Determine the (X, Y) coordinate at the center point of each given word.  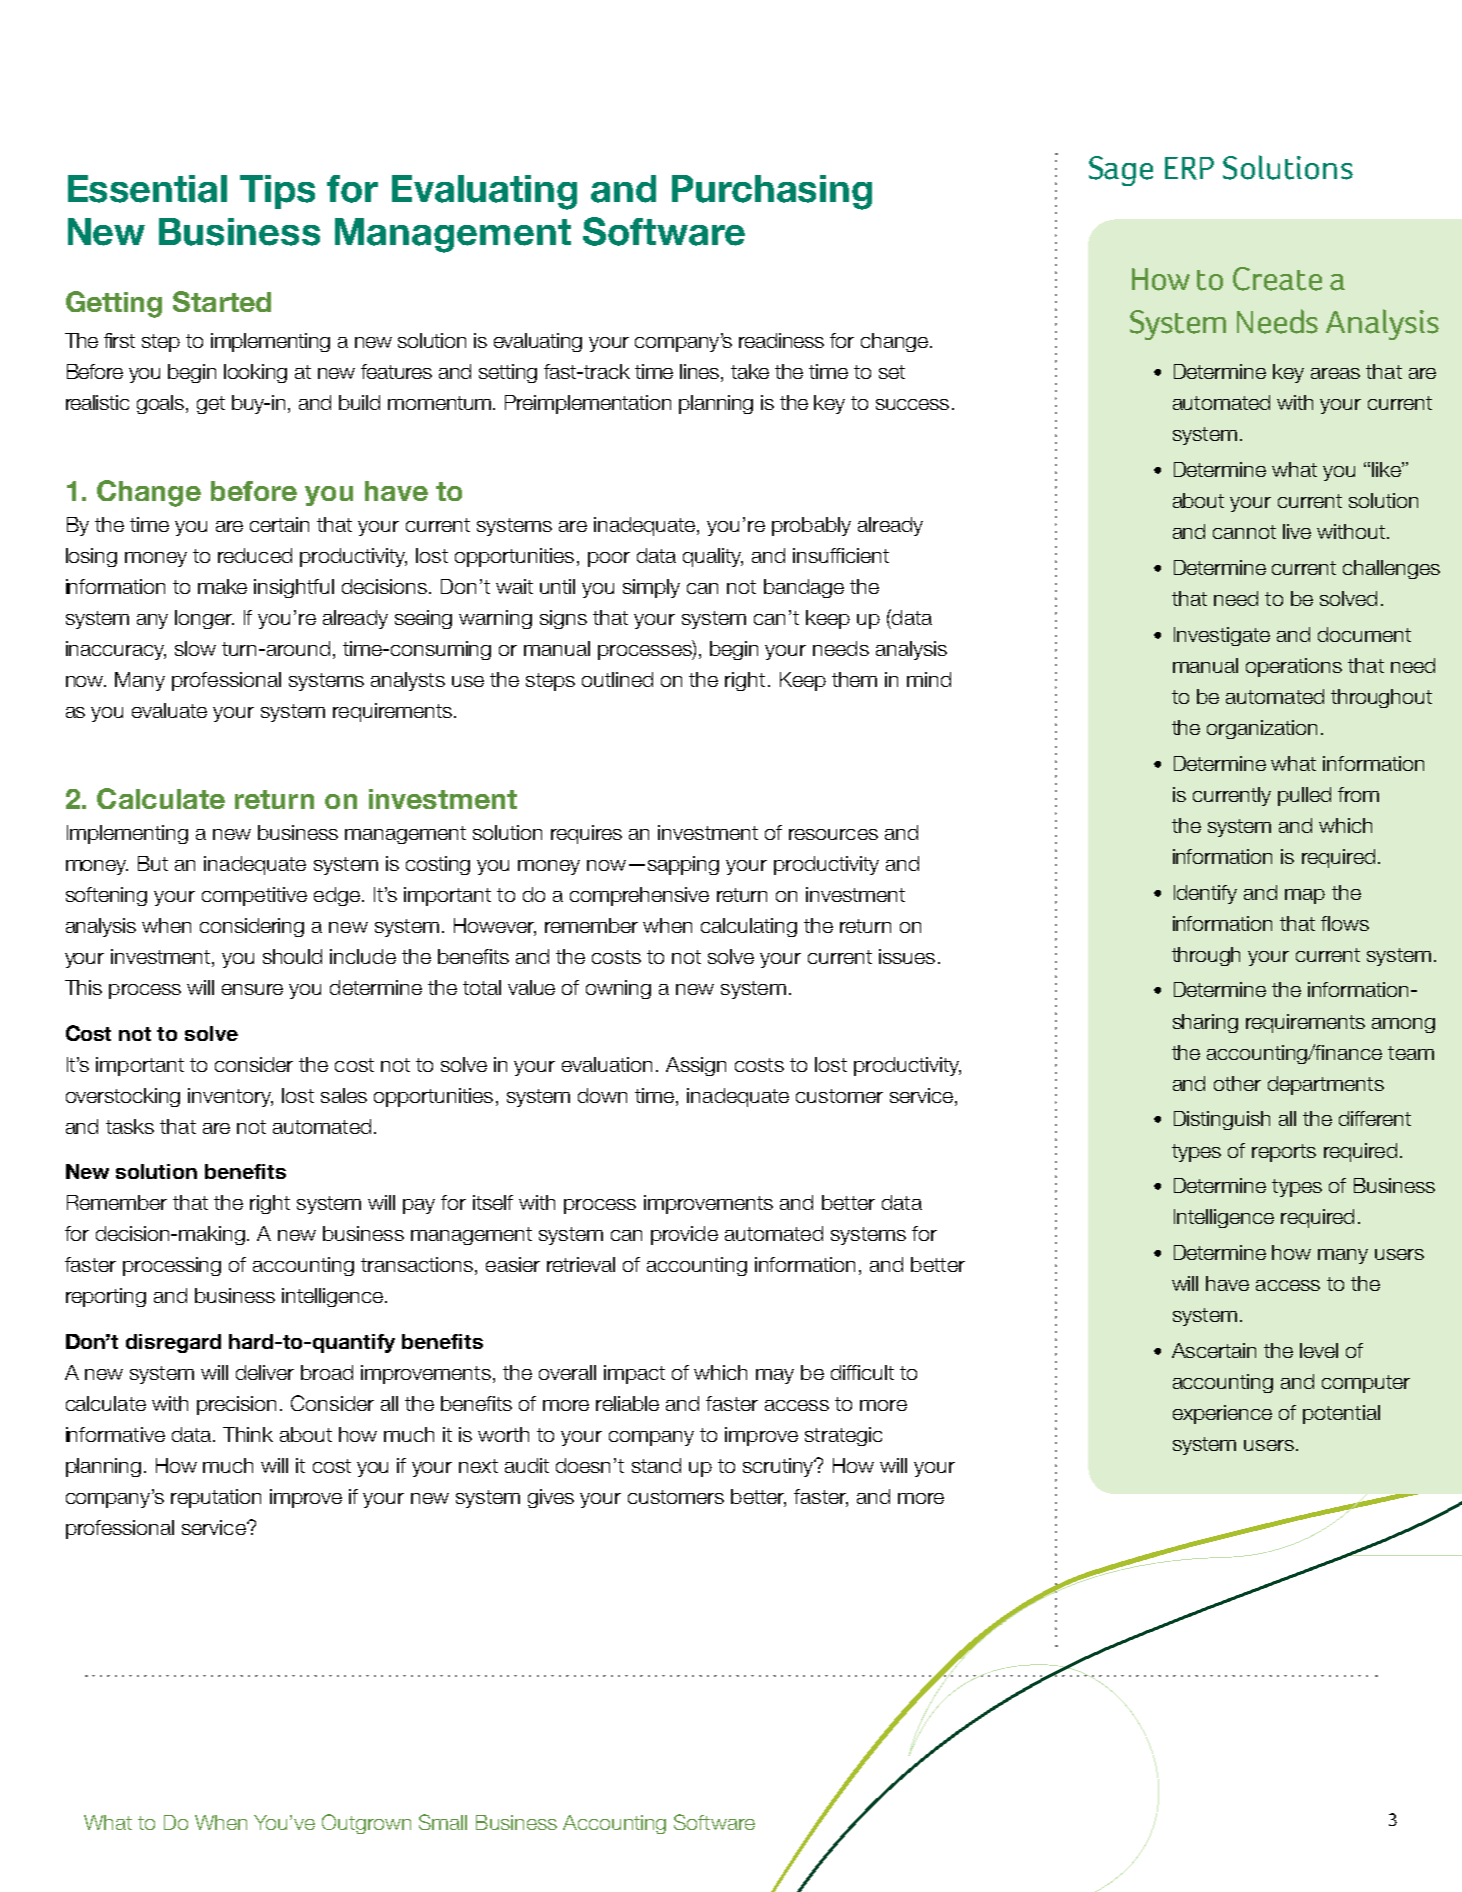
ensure (252, 989)
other (1237, 1083)
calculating (749, 927)
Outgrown (366, 1824)
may (775, 1376)
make (222, 586)
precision (236, 1405)
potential (1341, 1414)
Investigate (1222, 636)
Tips (277, 192)
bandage (804, 588)
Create (1277, 279)
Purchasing (772, 192)
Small (443, 1822)
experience (1222, 1414)
